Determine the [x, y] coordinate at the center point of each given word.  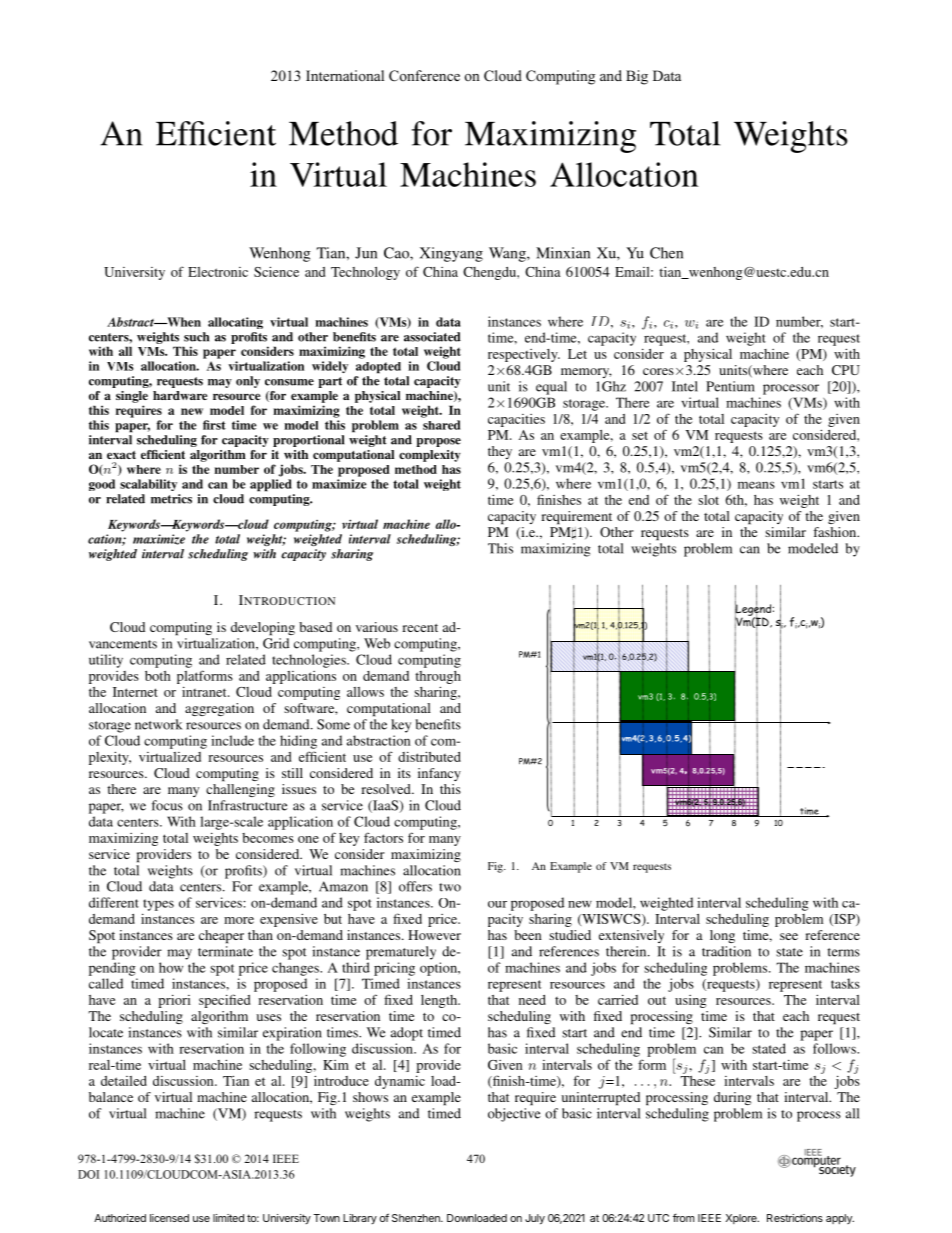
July [535, 1219]
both [158, 676]
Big [637, 77]
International [345, 75]
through [438, 677]
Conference [424, 76]
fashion [836, 532]
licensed [169, 1218]
